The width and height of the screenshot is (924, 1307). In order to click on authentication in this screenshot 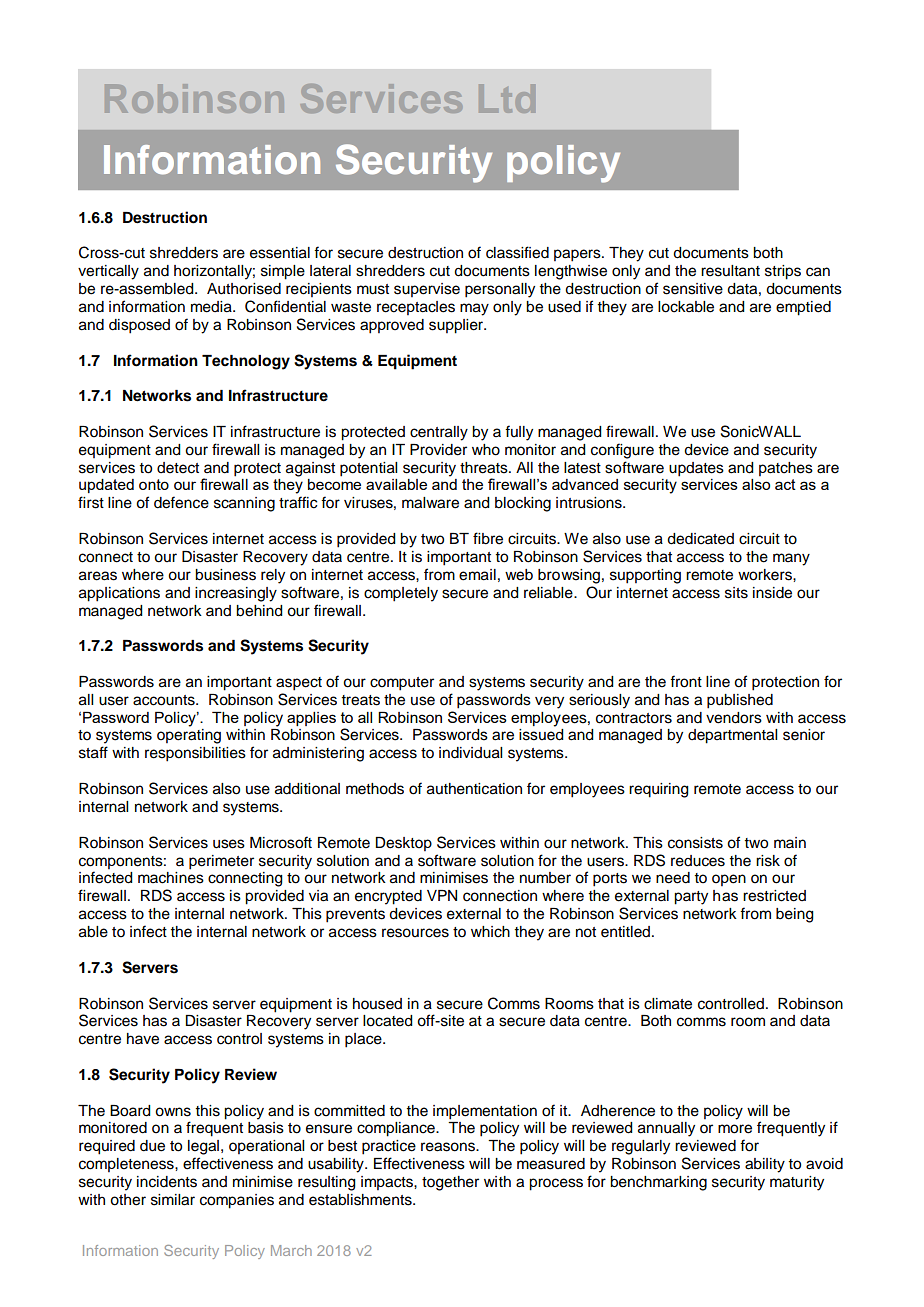, I will do `click(474, 789)`.
